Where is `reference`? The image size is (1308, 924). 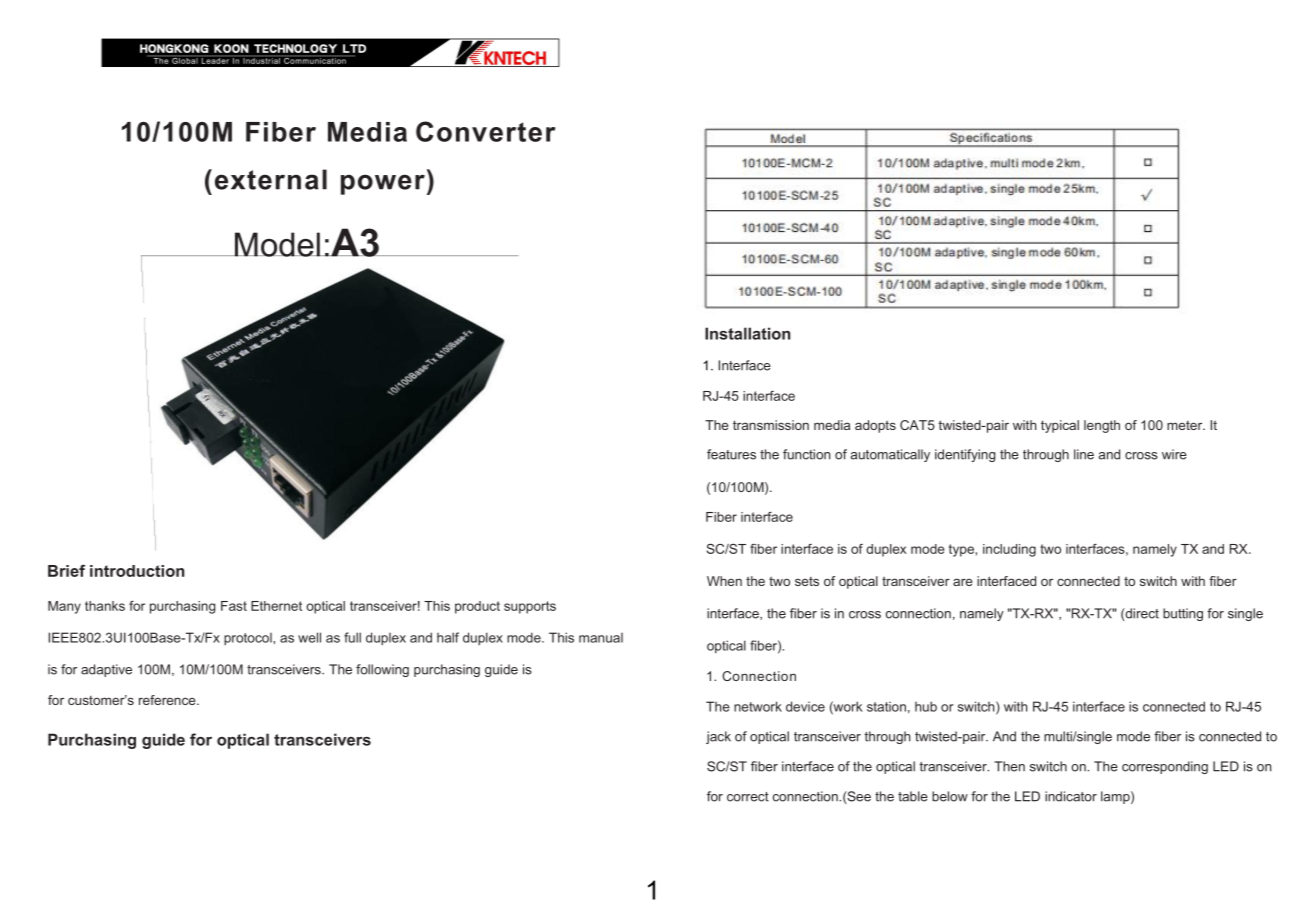 reference is located at coordinates (168, 700).
